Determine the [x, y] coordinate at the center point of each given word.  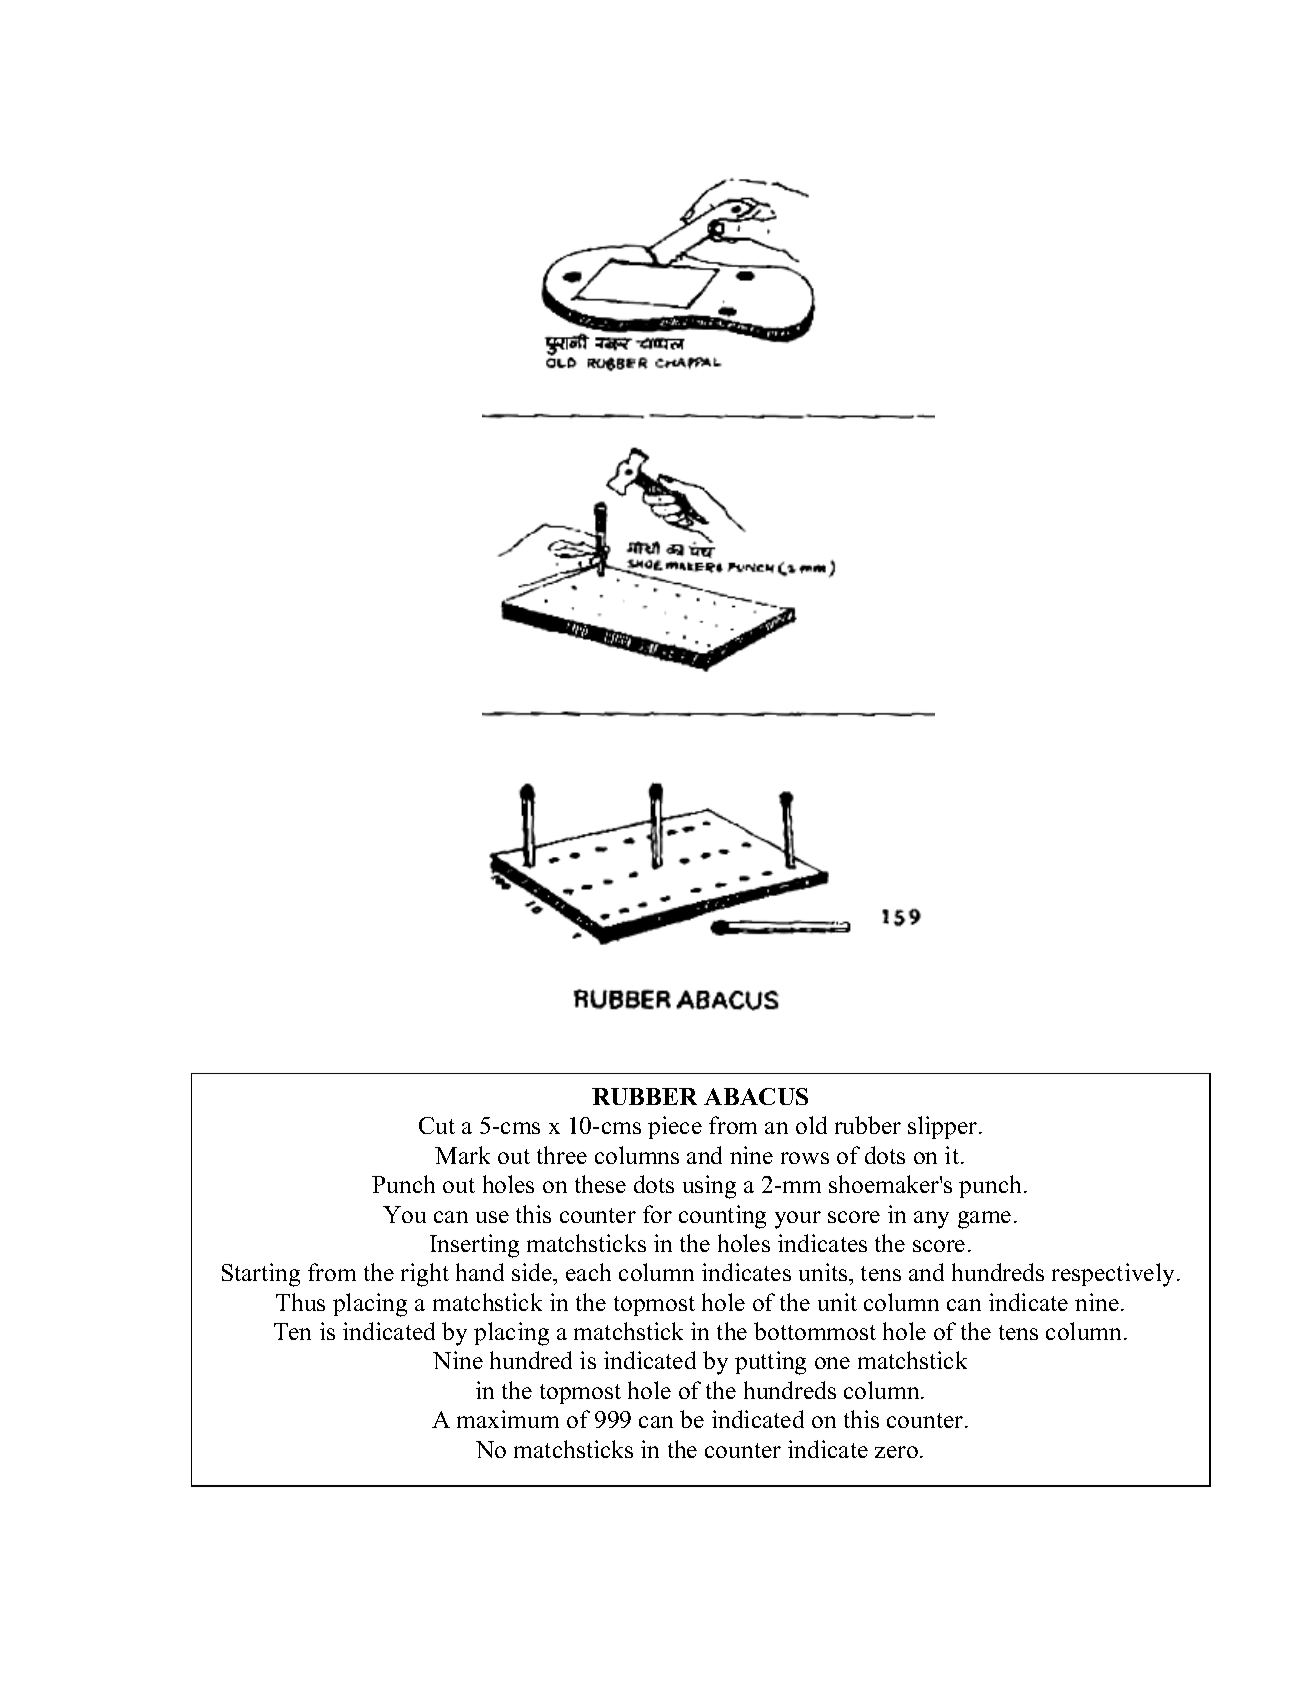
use [492, 1217]
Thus [300, 1302]
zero [896, 1452]
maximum [508, 1419]
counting [722, 1217]
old [811, 1125]
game [984, 1220]
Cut [437, 1125]
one [832, 1363]
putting [770, 1363]
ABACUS [756, 1096]
